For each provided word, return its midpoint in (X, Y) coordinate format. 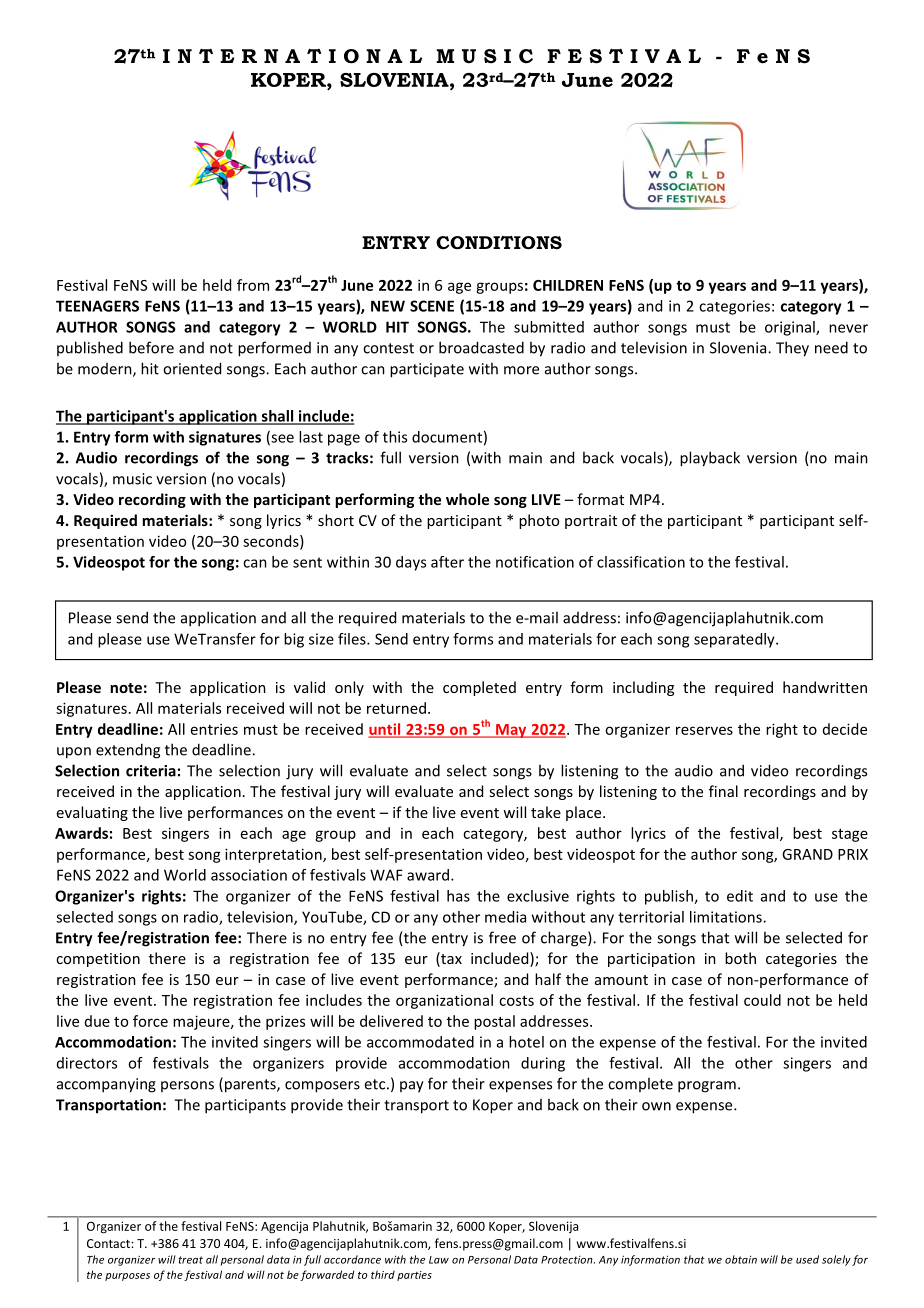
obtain (741, 1259)
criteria (151, 771)
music (132, 479)
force (150, 1021)
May (511, 731)
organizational (444, 1001)
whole (467, 499)
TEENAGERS (97, 306)
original (791, 328)
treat (190, 1260)
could (762, 1000)
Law (439, 1260)
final (723, 791)
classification (641, 562)
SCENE (432, 306)
